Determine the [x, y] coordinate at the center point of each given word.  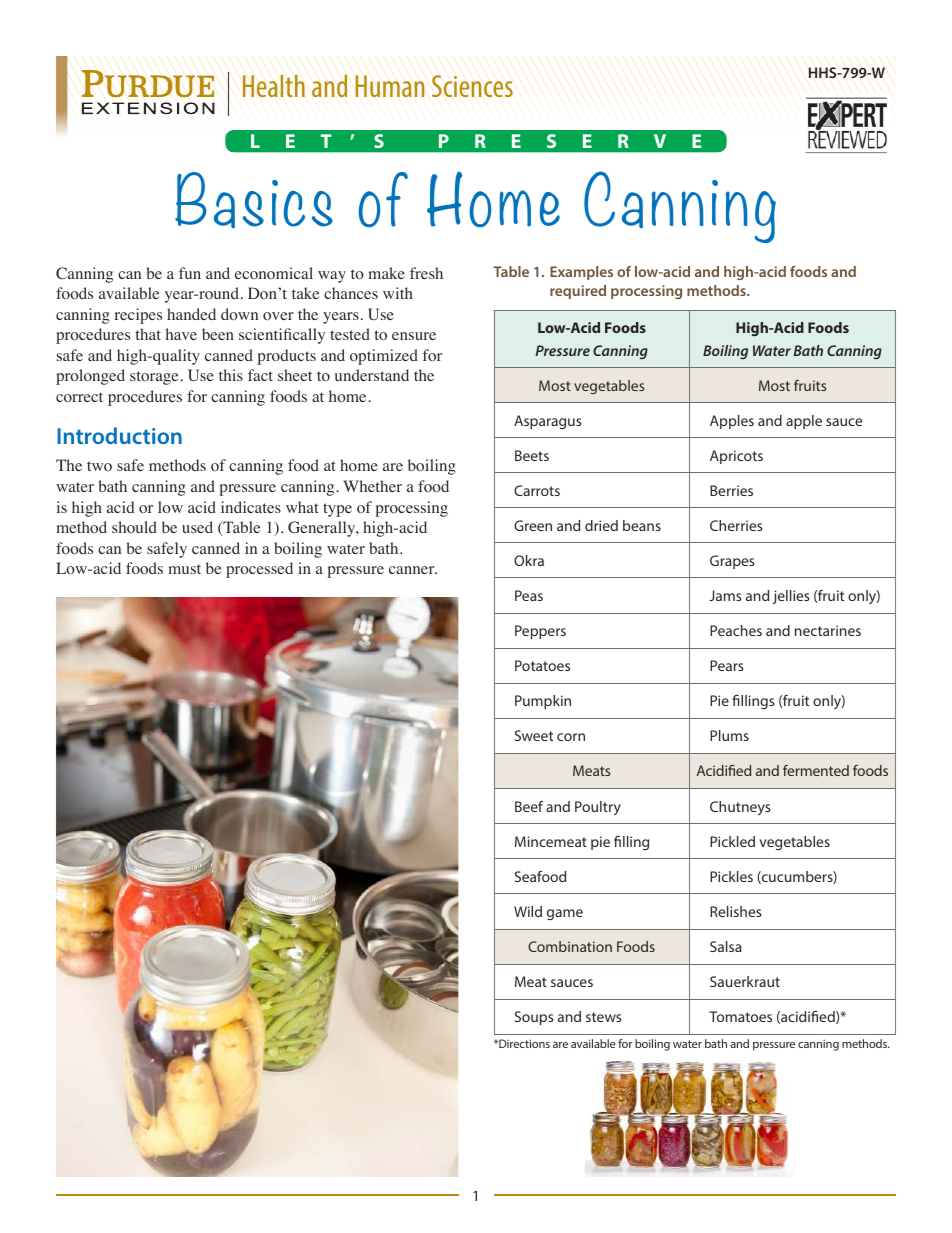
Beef [529, 806]
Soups [534, 1018]
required [578, 292]
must [185, 569]
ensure [414, 336]
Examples [581, 273]
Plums [729, 735]
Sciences [472, 86]
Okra [529, 560]
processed [259, 570]
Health [274, 86]
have [181, 334]
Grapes [732, 562]
